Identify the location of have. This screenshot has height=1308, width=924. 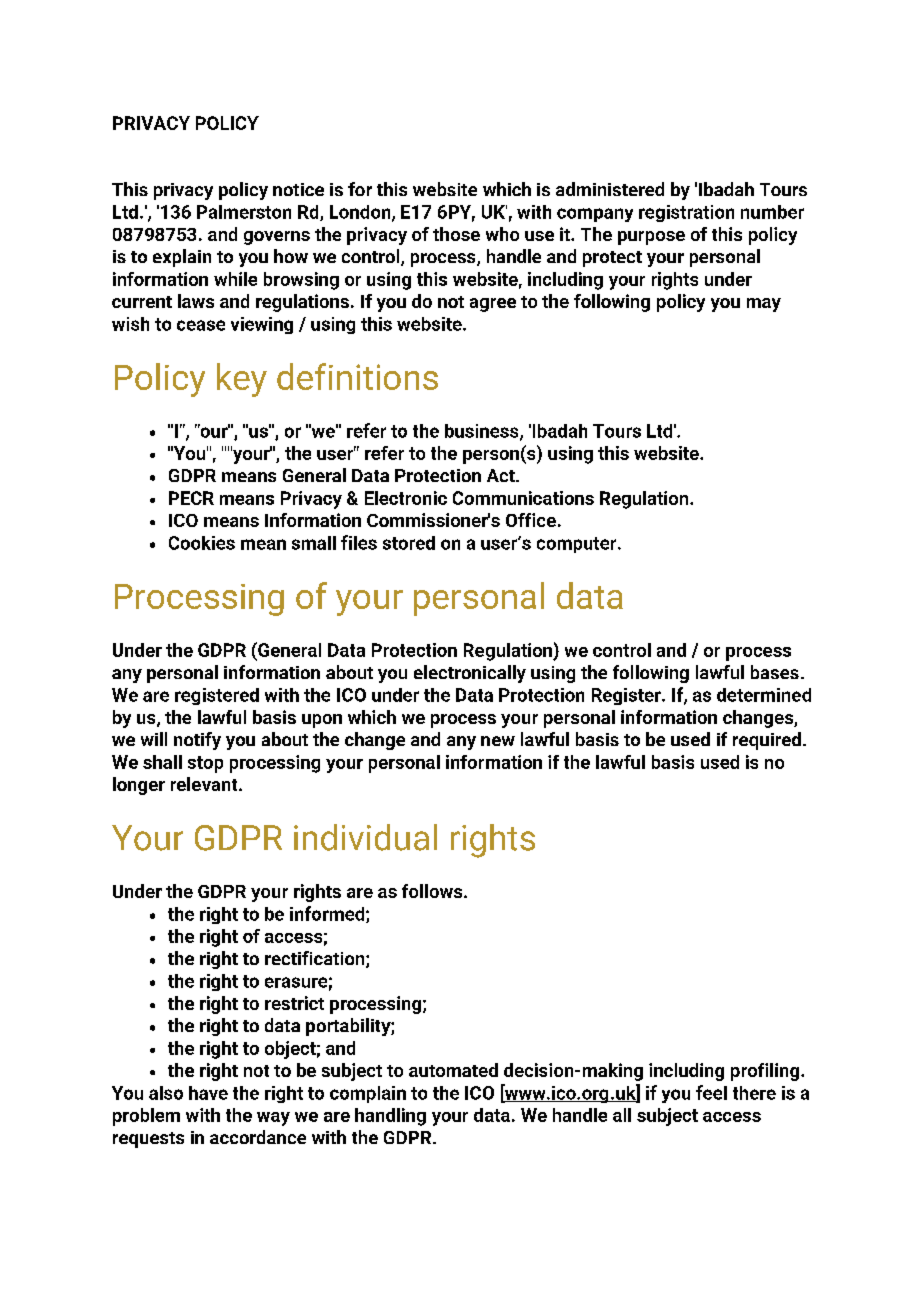
(208, 1093).
